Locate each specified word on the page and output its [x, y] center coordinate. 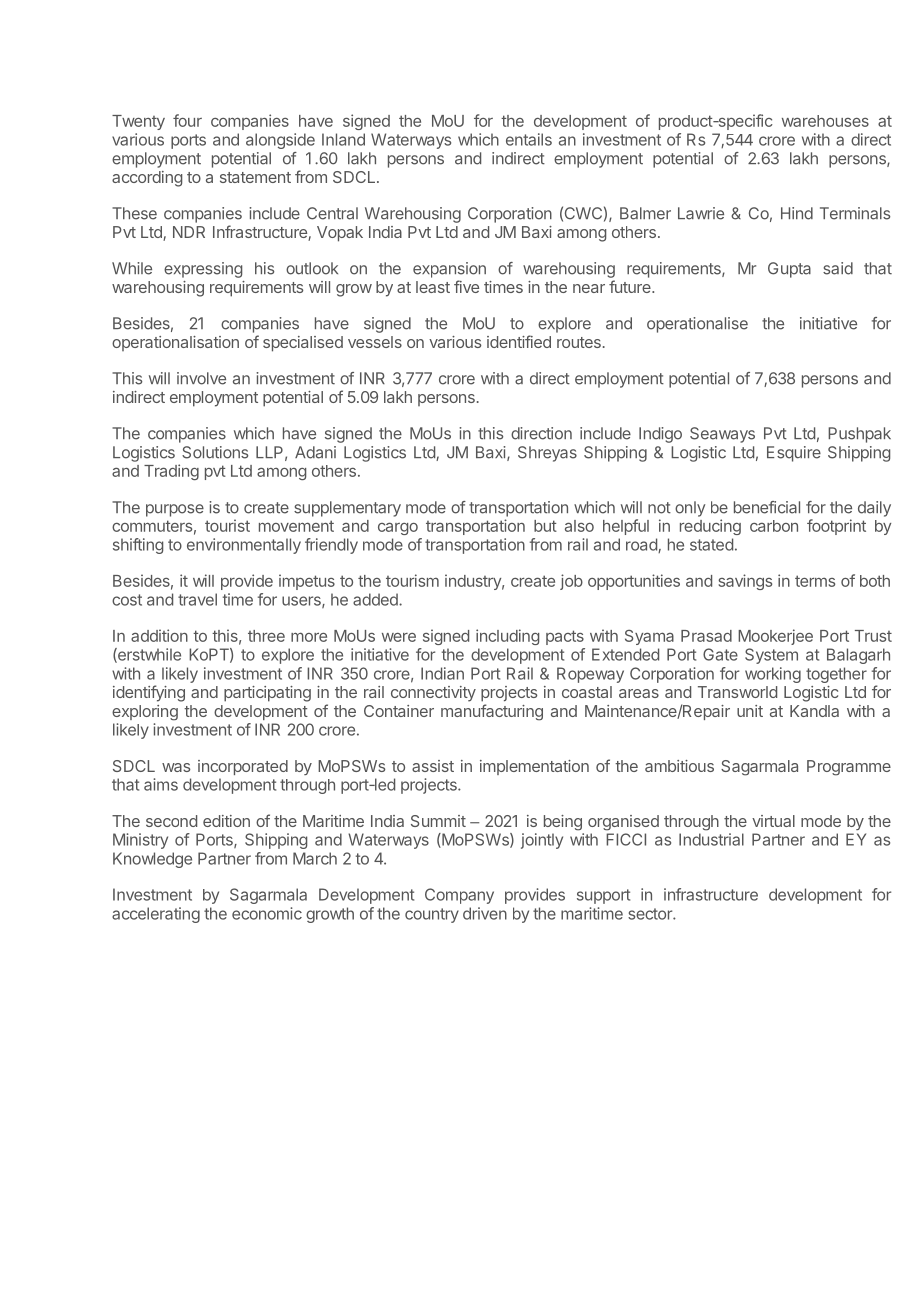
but [545, 526]
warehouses [825, 121]
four [187, 120]
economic [267, 913]
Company [459, 896]
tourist [227, 525]
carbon [774, 526]
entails [529, 139]
